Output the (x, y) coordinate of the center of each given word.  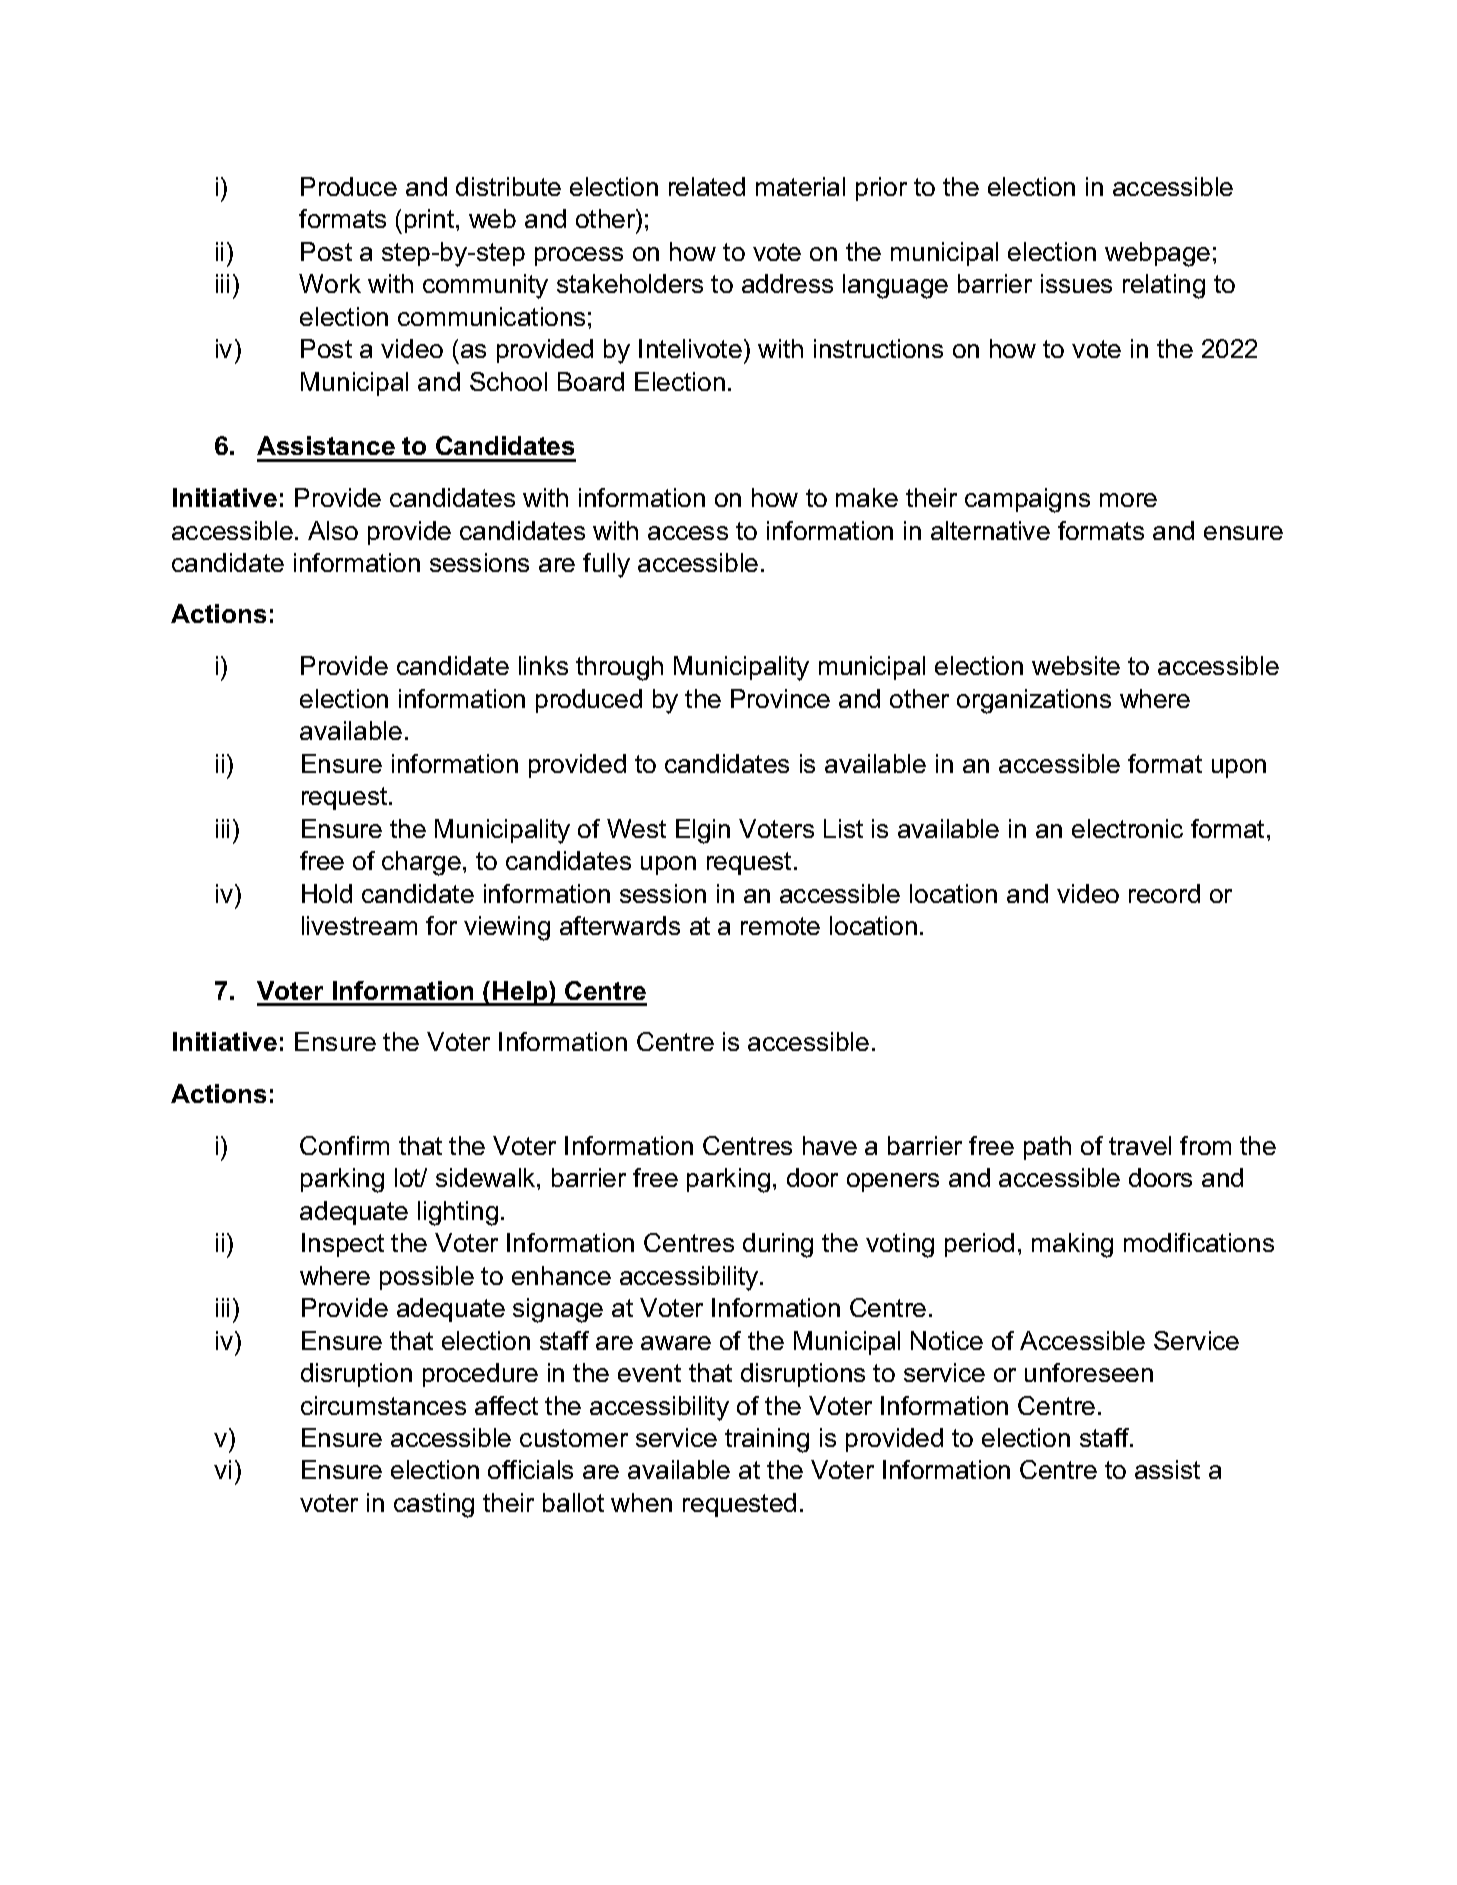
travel (1140, 1145)
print (431, 221)
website (1076, 665)
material (800, 186)
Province (780, 698)
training (767, 1440)
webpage (1157, 254)
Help (520, 993)
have (830, 1145)
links (543, 665)
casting (434, 1505)
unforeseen (1089, 1372)
